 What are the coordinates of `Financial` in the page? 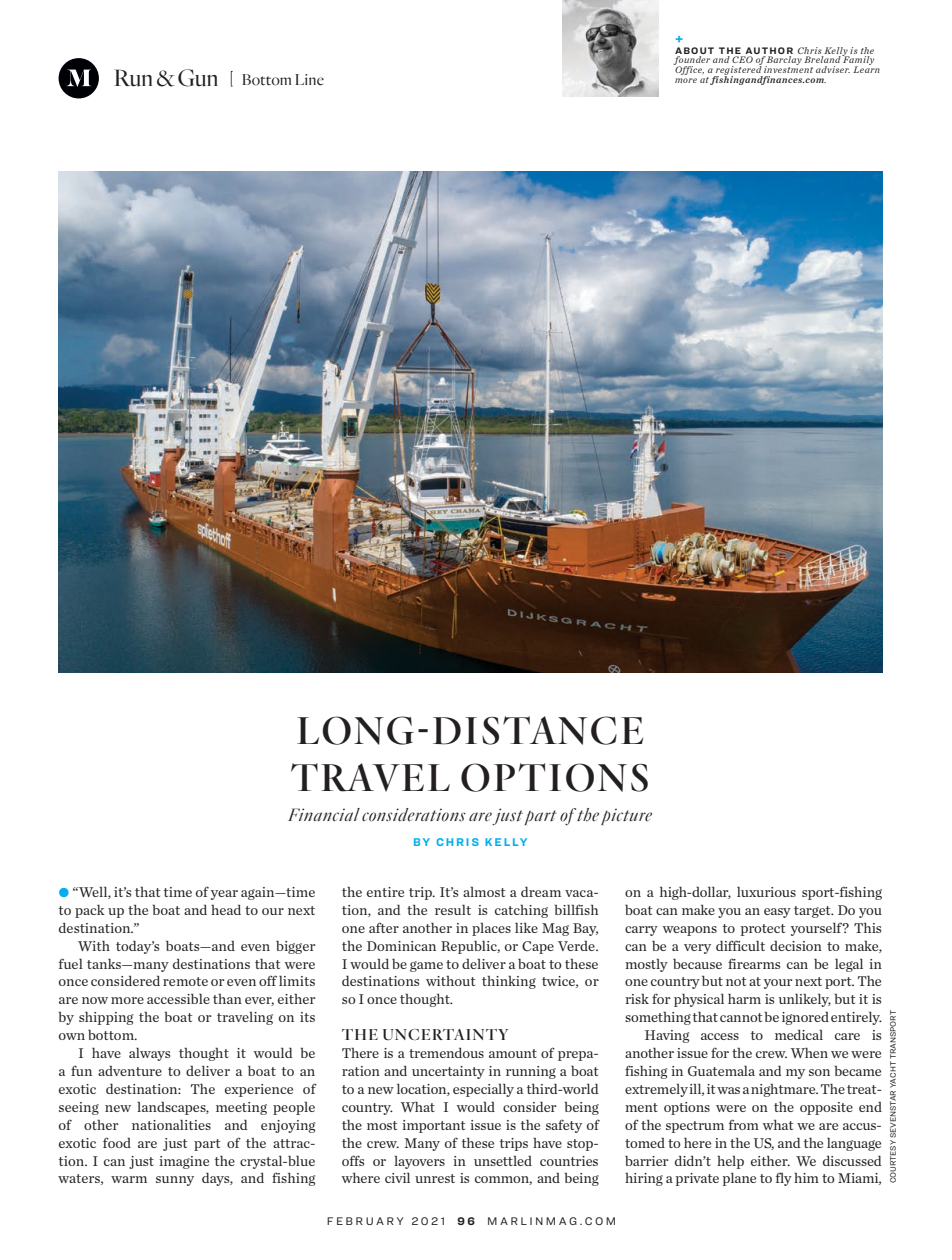 It's located at (324, 815).
